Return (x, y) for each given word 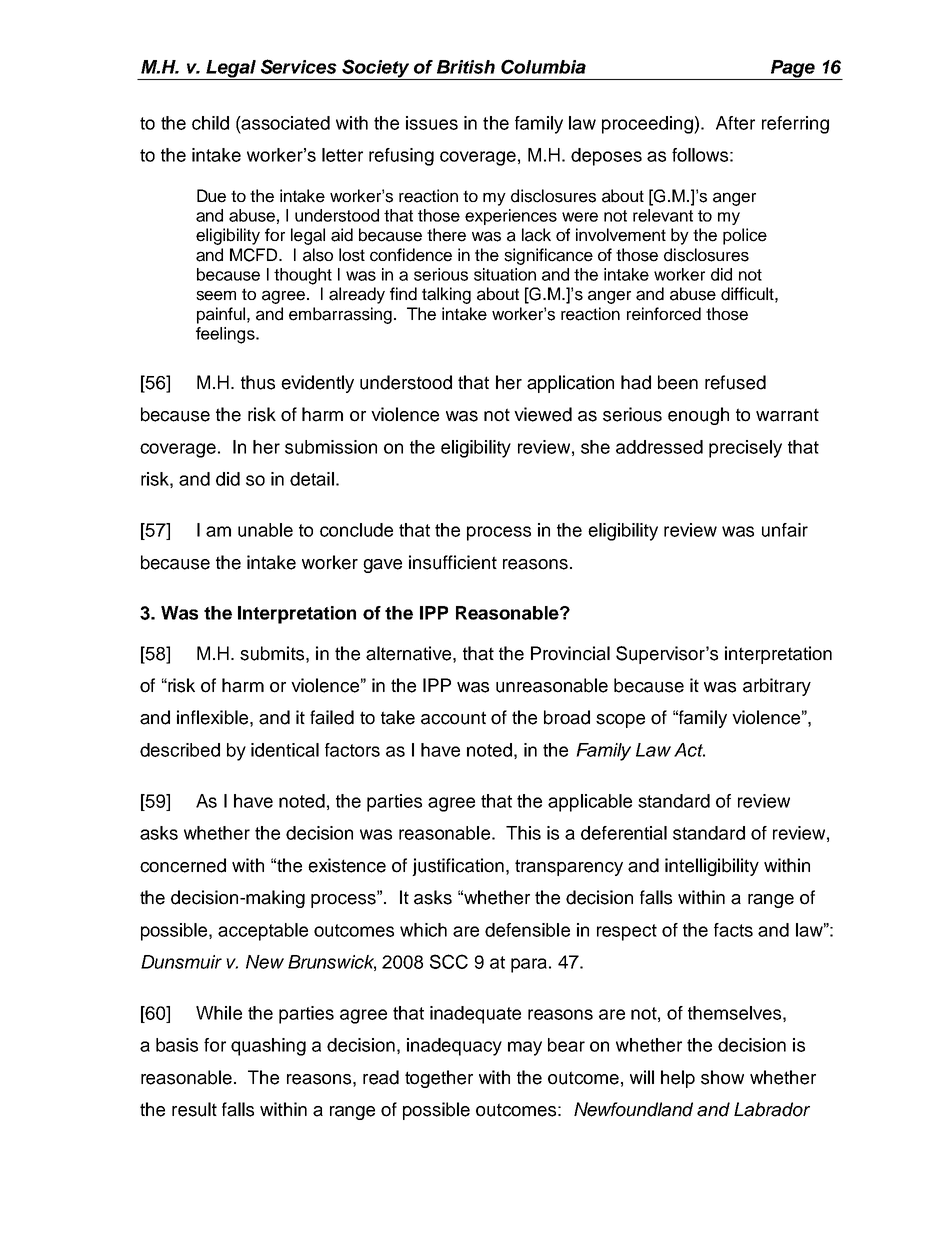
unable (265, 530)
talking (446, 295)
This (523, 833)
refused (735, 382)
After (735, 123)
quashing (268, 1047)
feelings (226, 335)
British (466, 67)
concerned (183, 865)
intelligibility (712, 867)
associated (285, 123)
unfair (785, 530)
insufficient (453, 562)
